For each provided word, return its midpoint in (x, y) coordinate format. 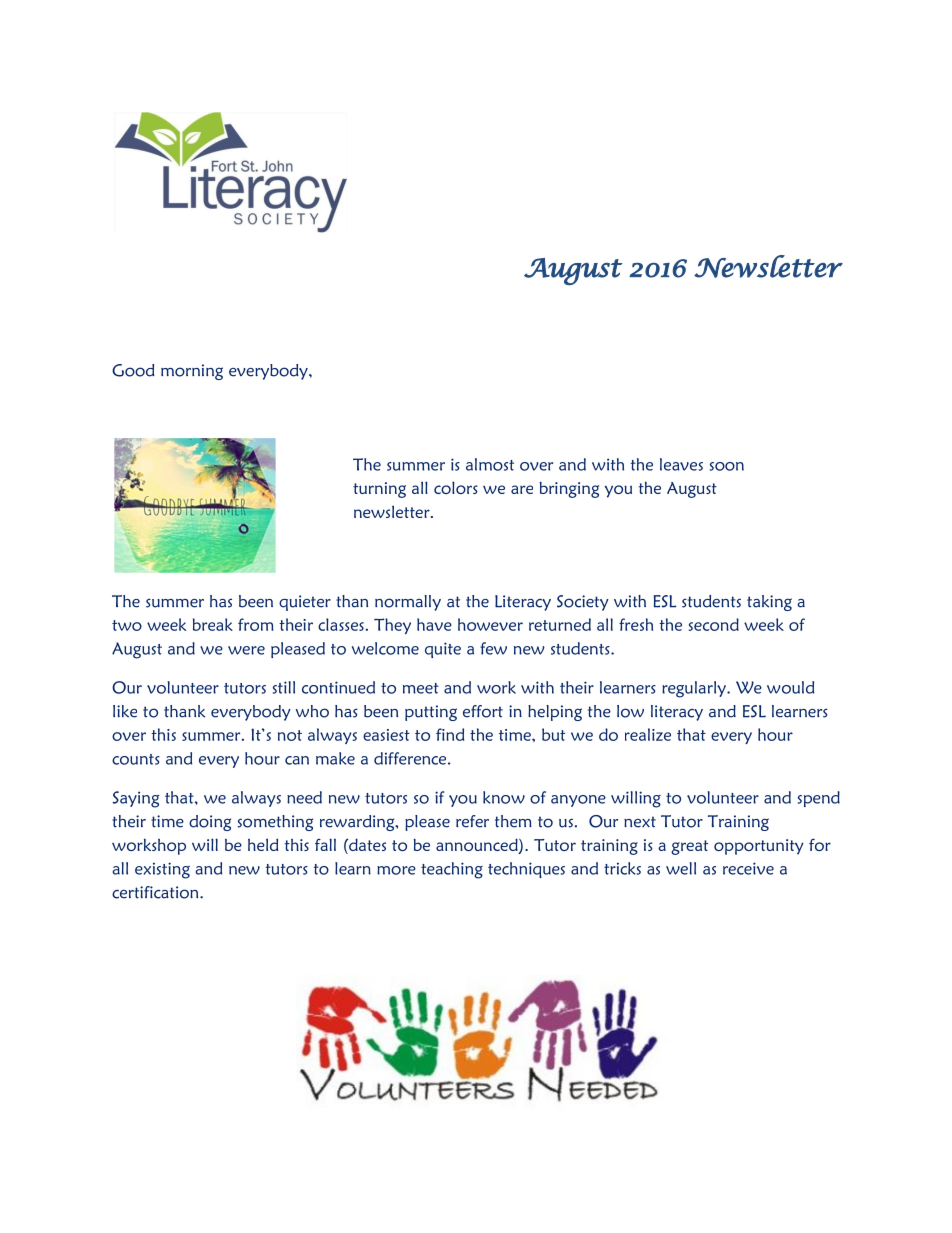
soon (727, 466)
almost (490, 464)
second (714, 624)
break (213, 624)
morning (192, 372)
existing (162, 870)
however (490, 624)
